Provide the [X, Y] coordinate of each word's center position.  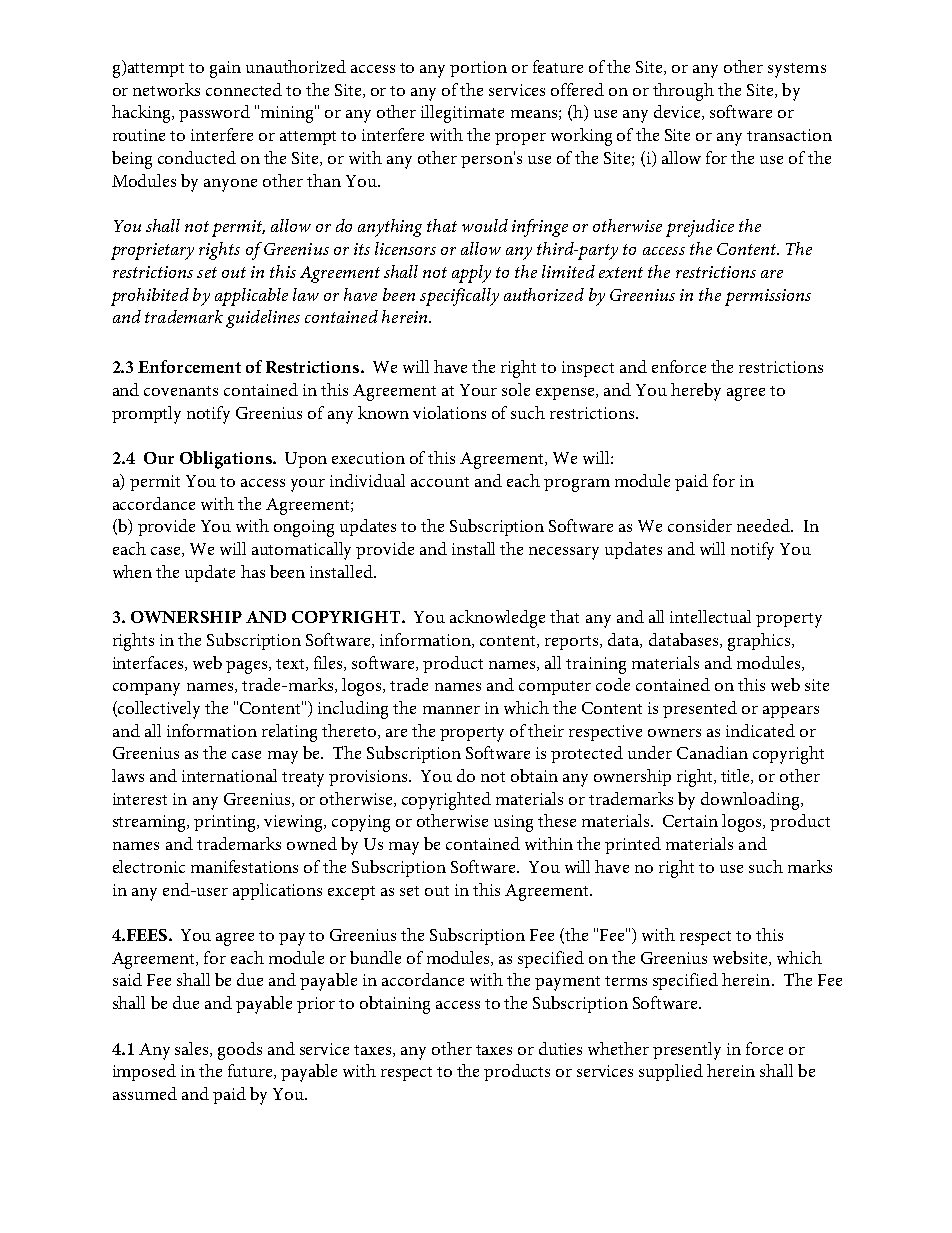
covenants [181, 391]
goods [240, 1051]
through [683, 92]
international [229, 775]
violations [449, 412]
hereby [696, 392]
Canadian [712, 752]
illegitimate [462, 114]
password [214, 113]
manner [451, 710]
